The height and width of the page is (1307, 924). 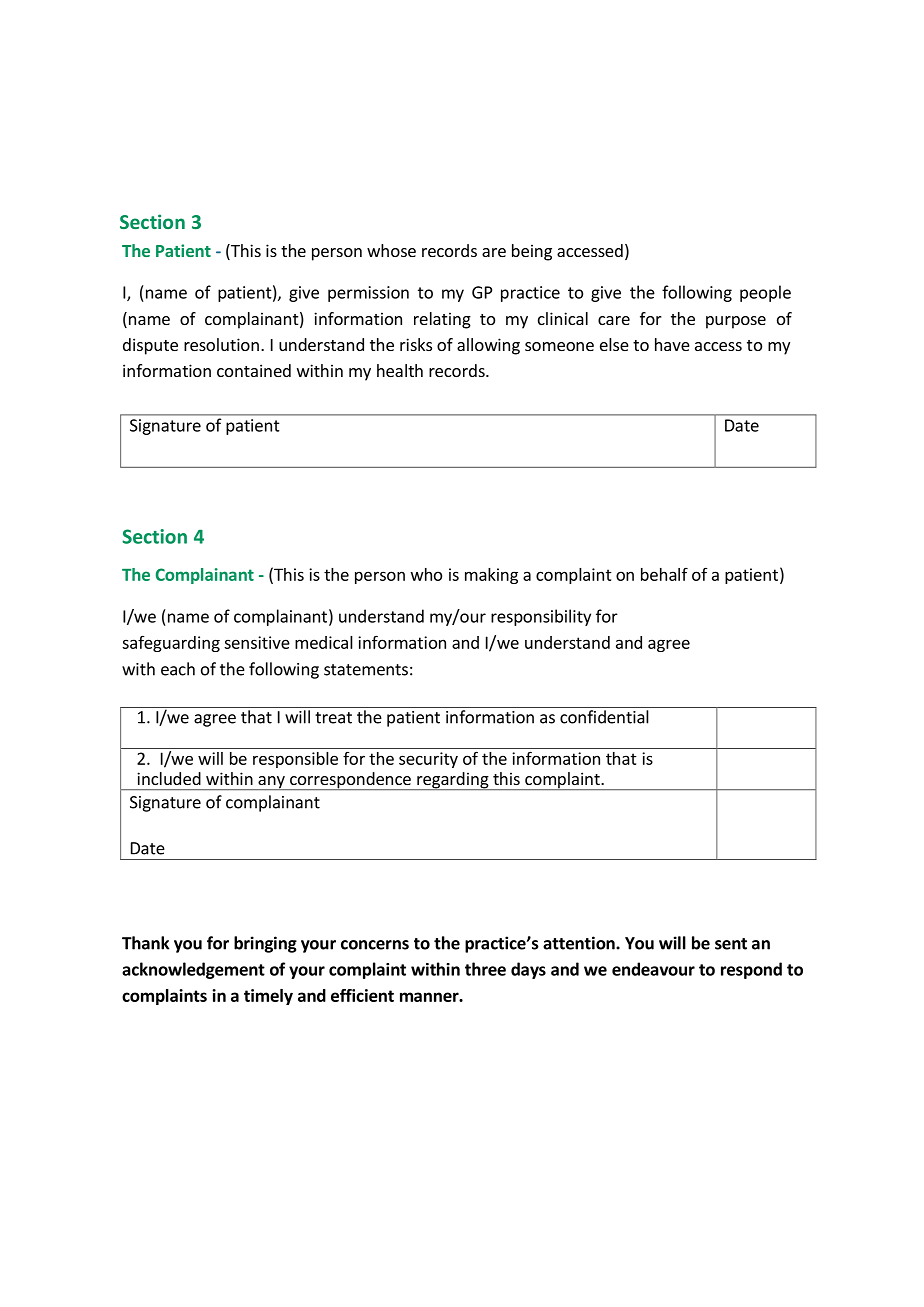 I want to click on sensitive, so click(x=257, y=642).
